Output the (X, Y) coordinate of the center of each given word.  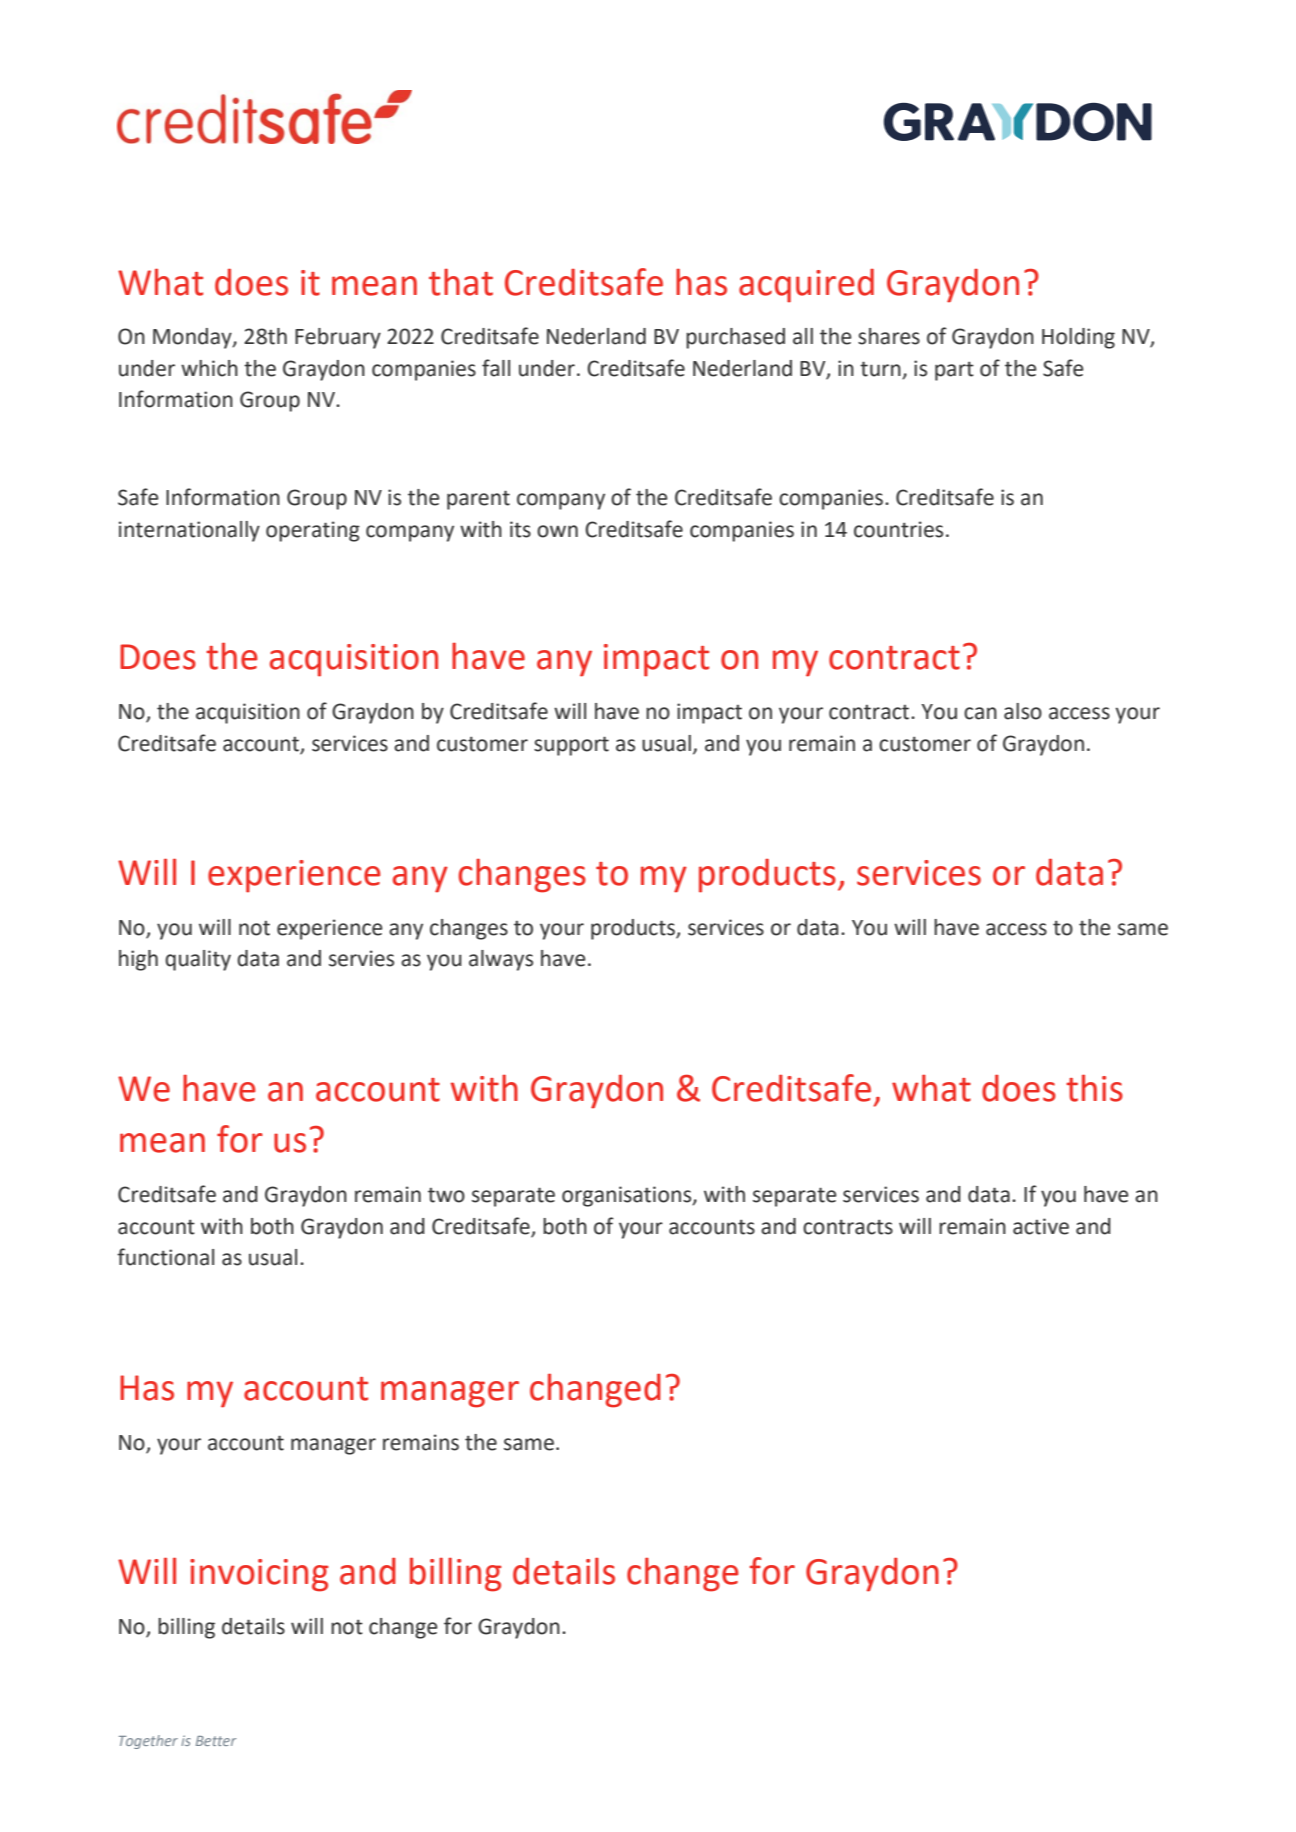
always (501, 960)
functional (165, 1257)
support (571, 746)
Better (216, 1741)
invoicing (259, 1575)
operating (313, 531)
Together (148, 1742)
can (980, 713)
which (209, 368)
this (1094, 1088)
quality (198, 960)
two (446, 1195)
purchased (735, 338)
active (1041, 1226)
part (954, 371)
